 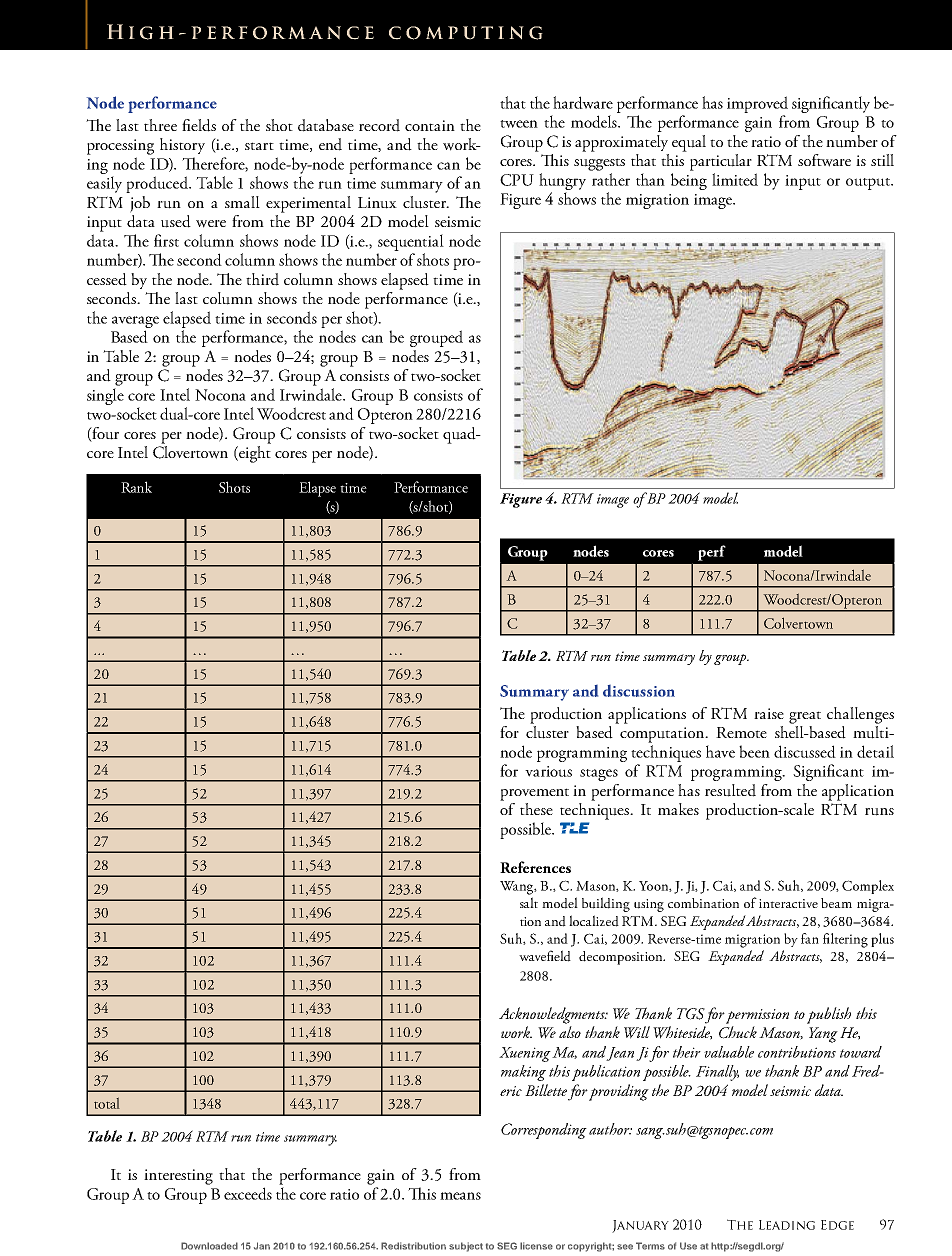 I want to click on discussion, so click(x=639, y=691).
